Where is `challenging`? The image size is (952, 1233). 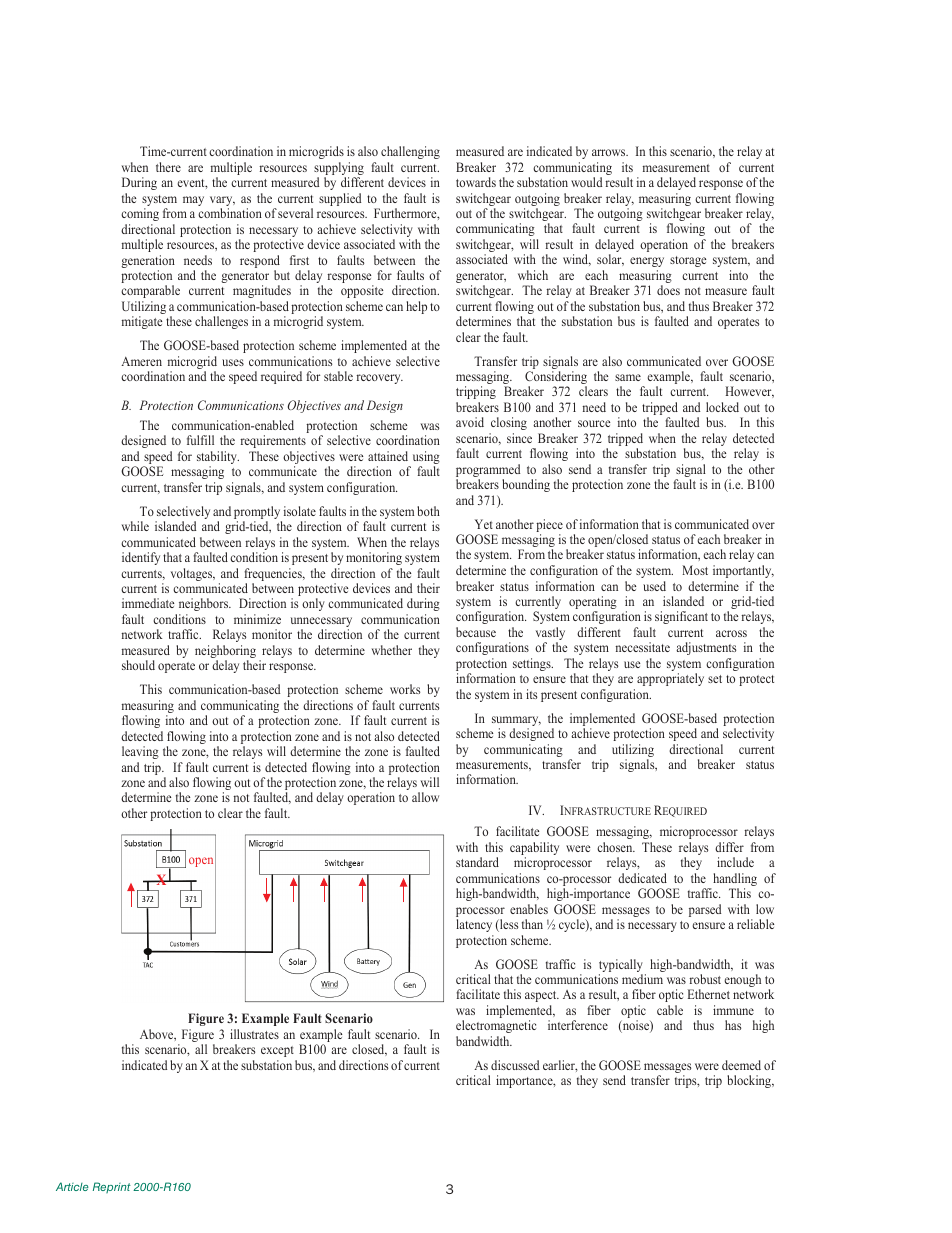 challenging is located at coordinates (410, 152).
